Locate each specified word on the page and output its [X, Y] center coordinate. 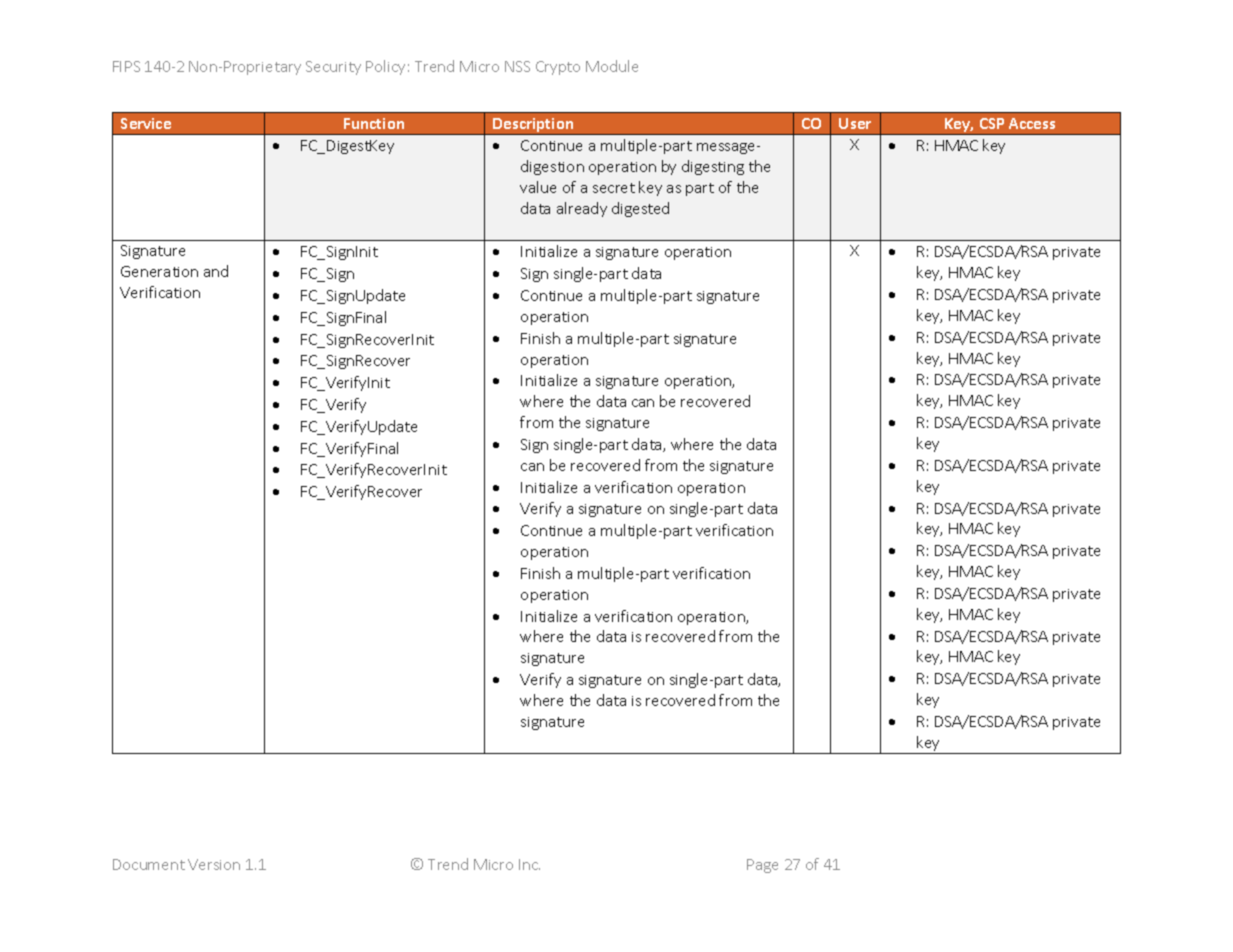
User [855, 123]
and [216, 271]
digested [640, 209]
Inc [529, 864]
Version [214, 864]
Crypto [558, 68]
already [582, 209]
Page [762, 866]
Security [333, 68]
